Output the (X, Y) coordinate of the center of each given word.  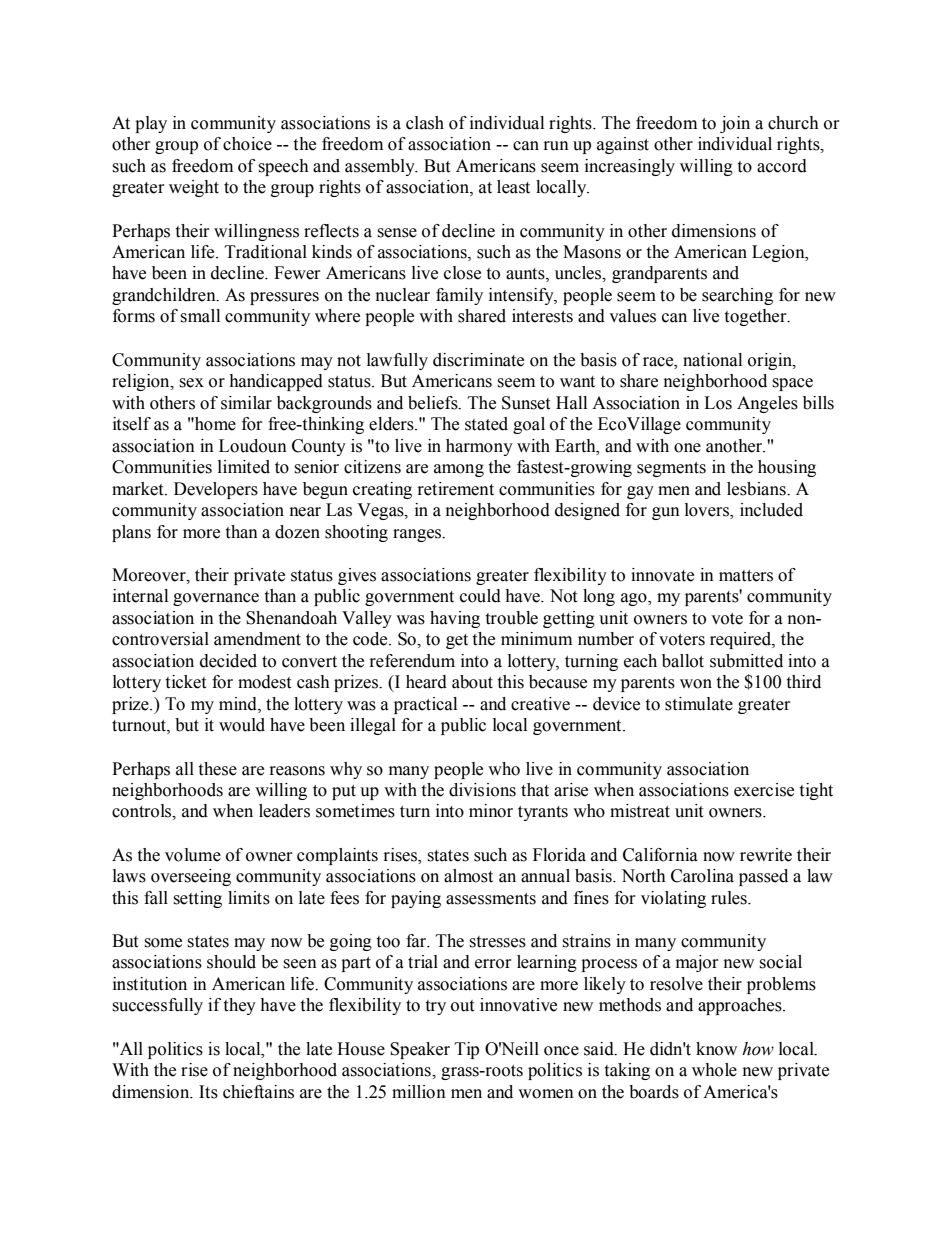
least (513, 187)
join (735, 124)
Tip (467, 1050)
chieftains (258, 1092)
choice (247, 144)
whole (714, 1070)
